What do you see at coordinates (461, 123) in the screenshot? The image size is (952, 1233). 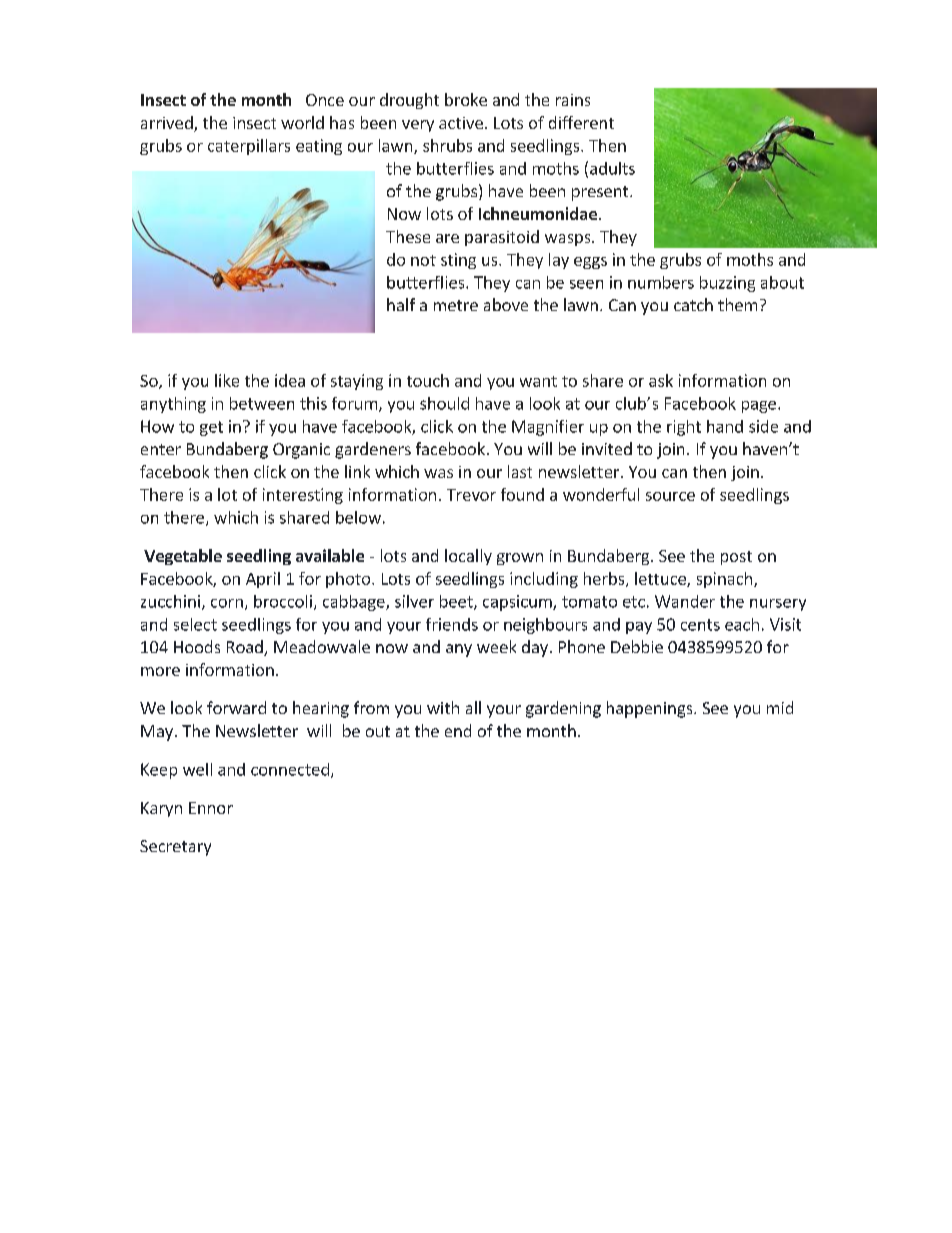 I see `active` at bounding box center [461, 123].
